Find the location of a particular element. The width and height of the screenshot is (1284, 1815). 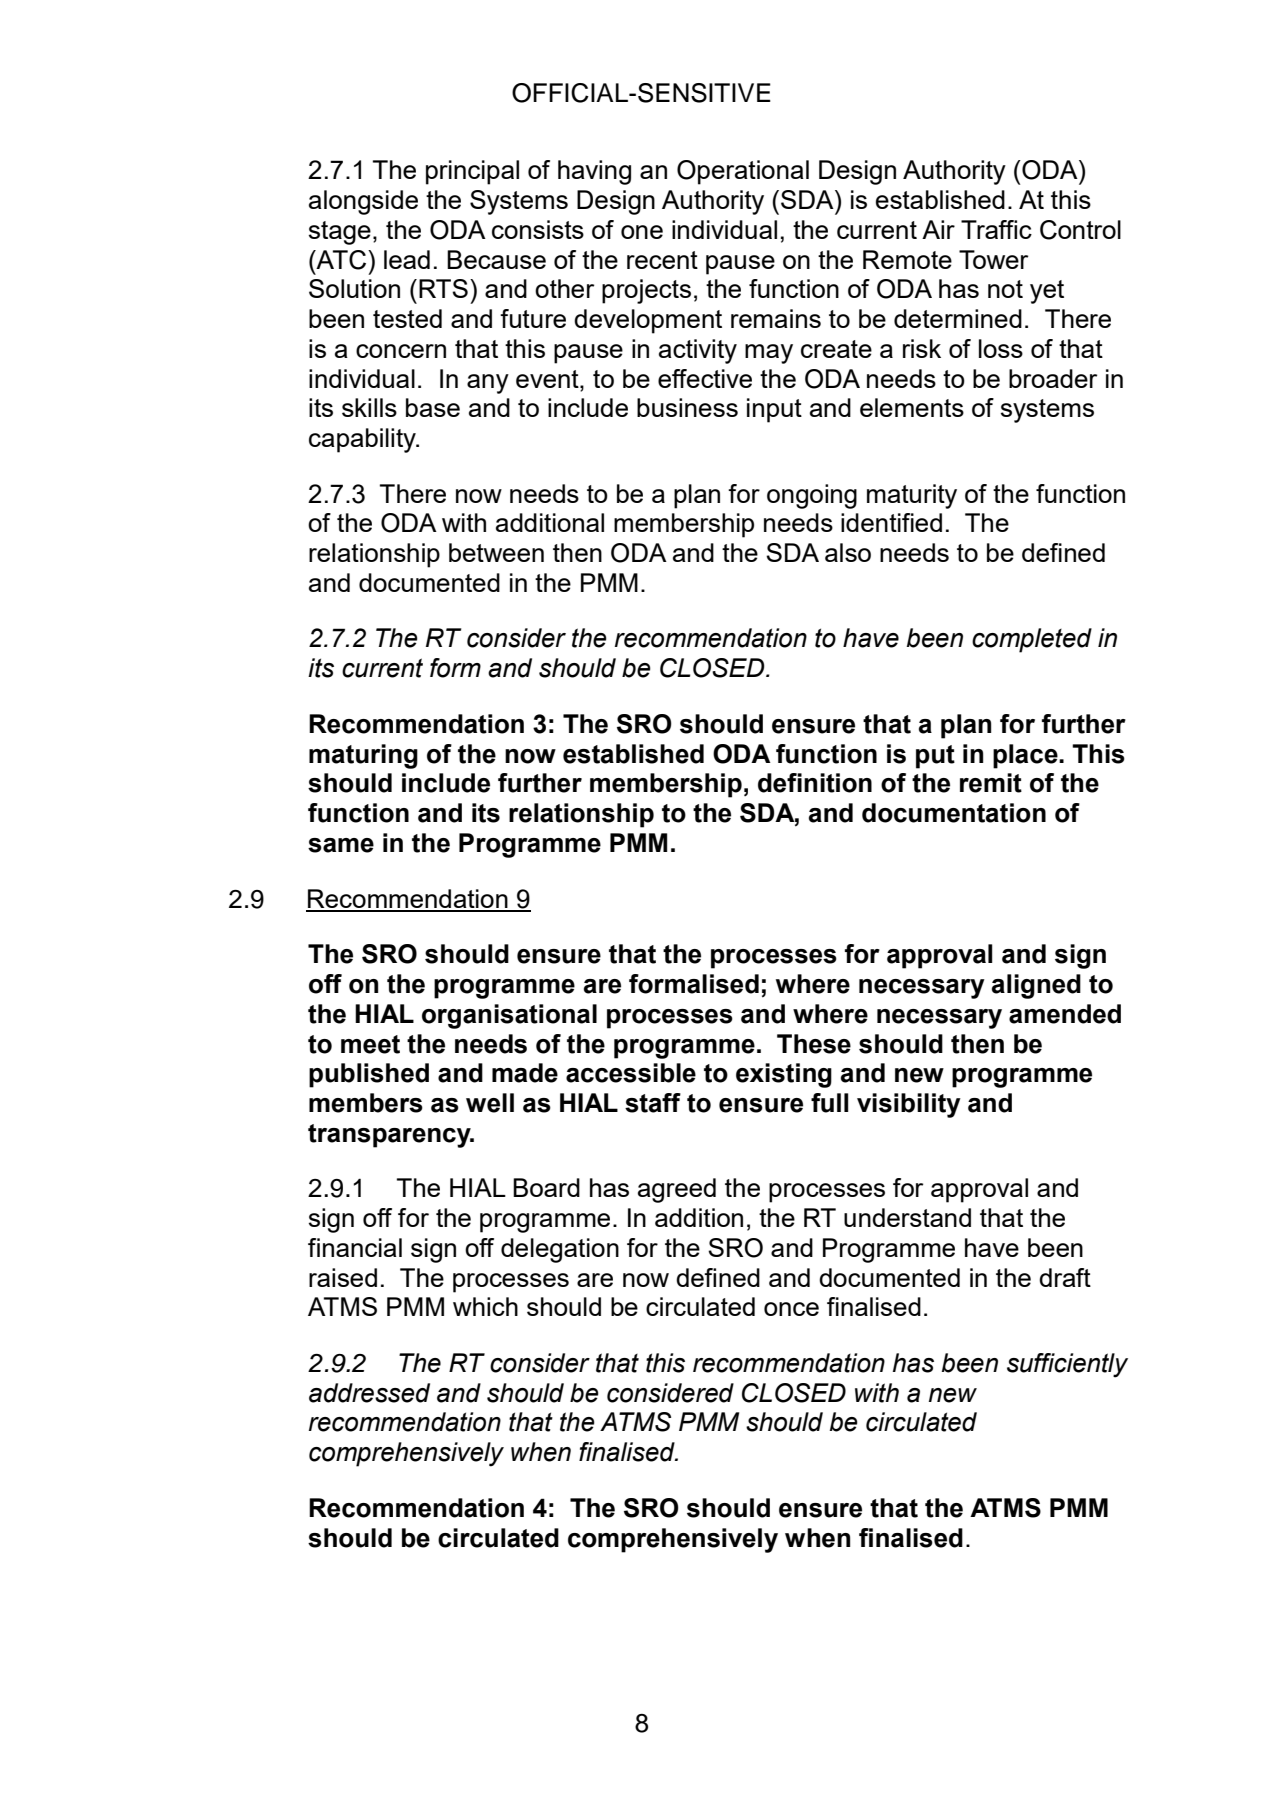

remit is located at coordinates (991, 783).
